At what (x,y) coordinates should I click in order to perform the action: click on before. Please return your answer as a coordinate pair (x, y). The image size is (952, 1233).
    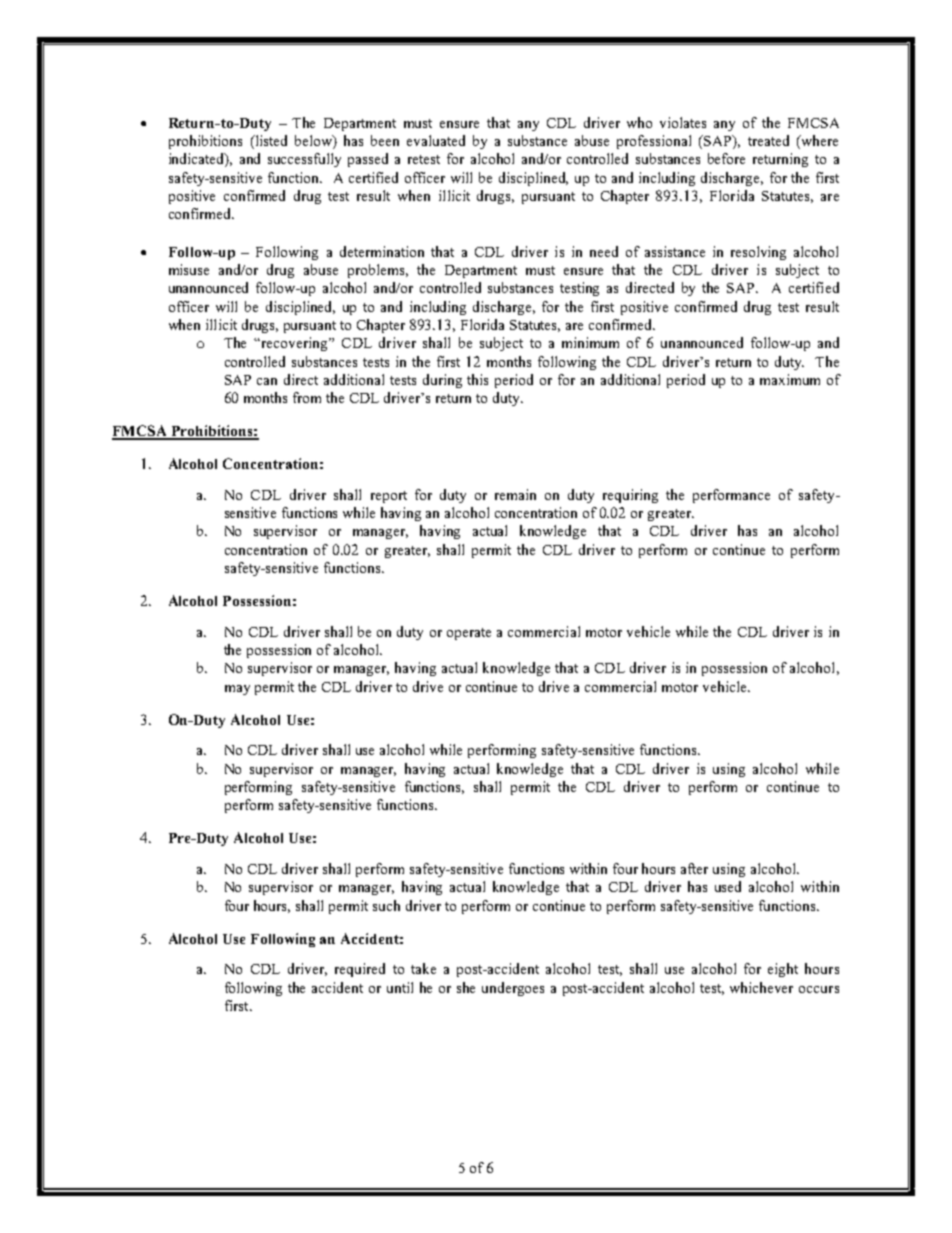
    Looking at the image, I should click on (726, 158).
